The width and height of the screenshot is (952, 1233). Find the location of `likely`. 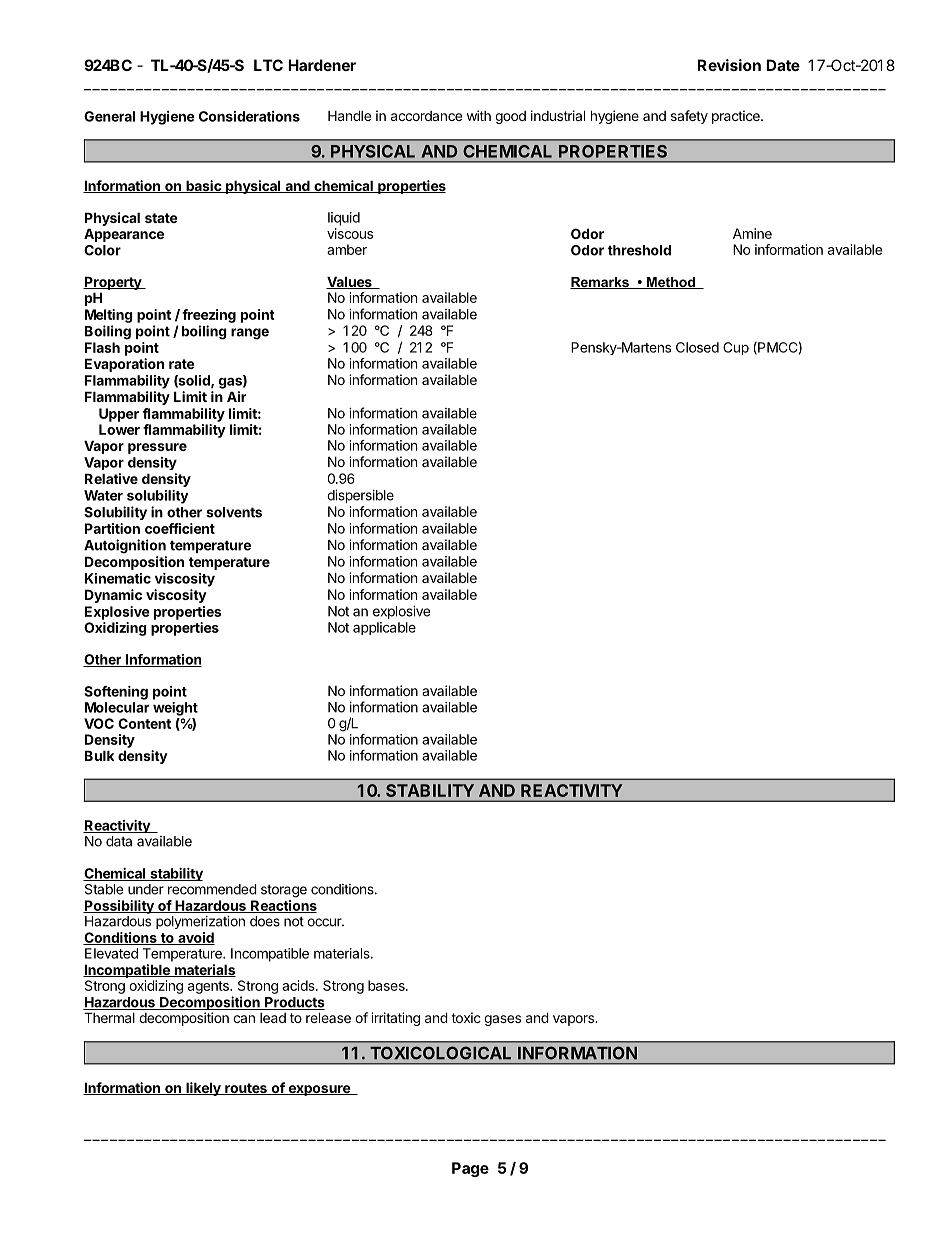

likely is located at coordinates (203, 1089).
